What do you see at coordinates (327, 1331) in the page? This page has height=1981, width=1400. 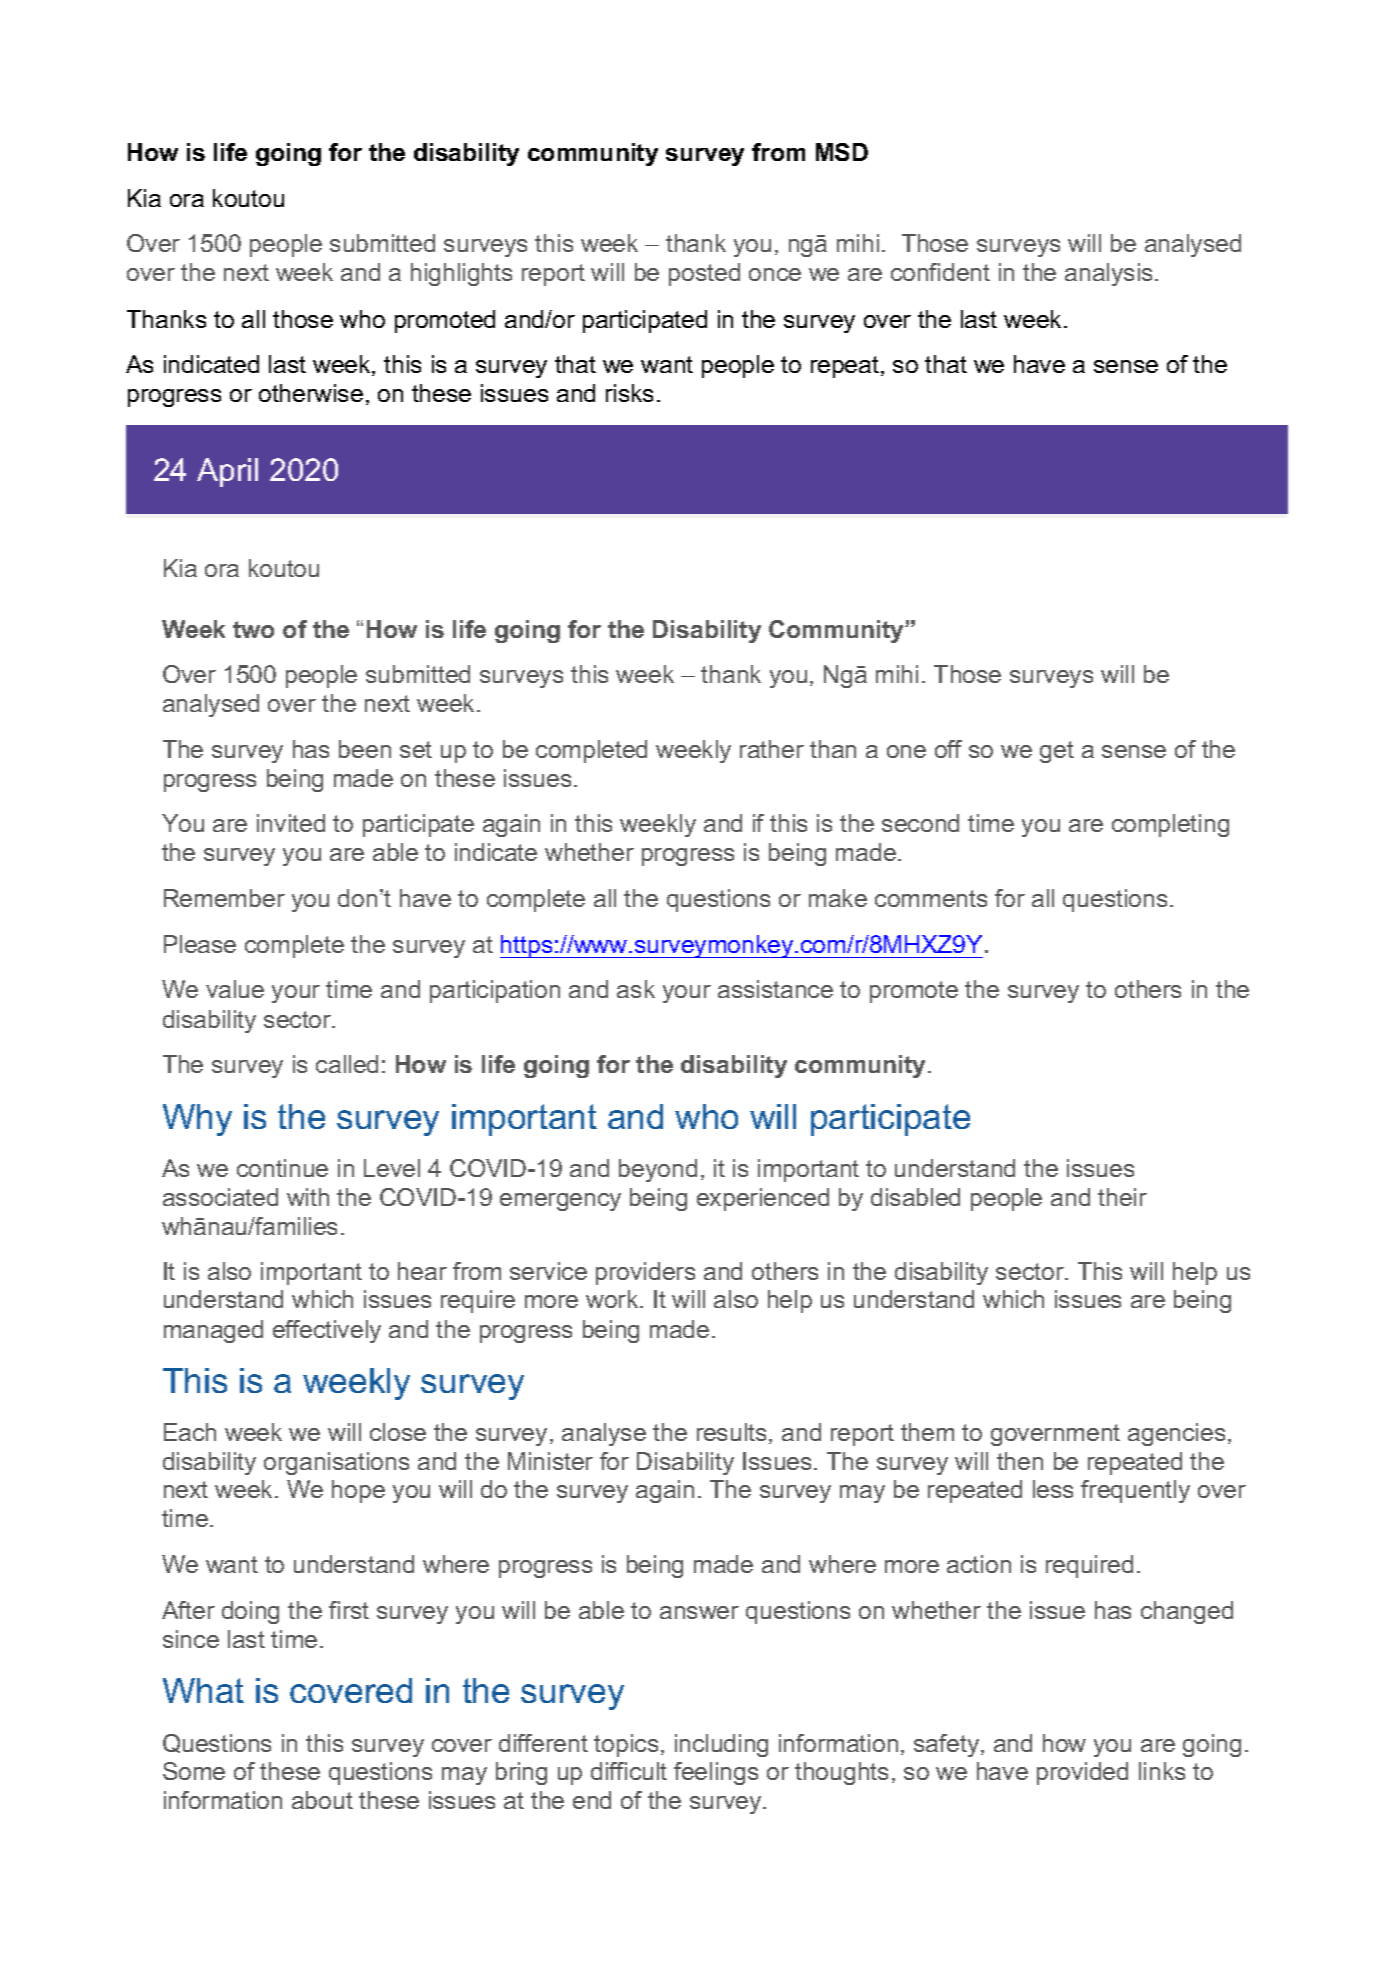 I see `effectively` at bounding box center [327, 1331].
